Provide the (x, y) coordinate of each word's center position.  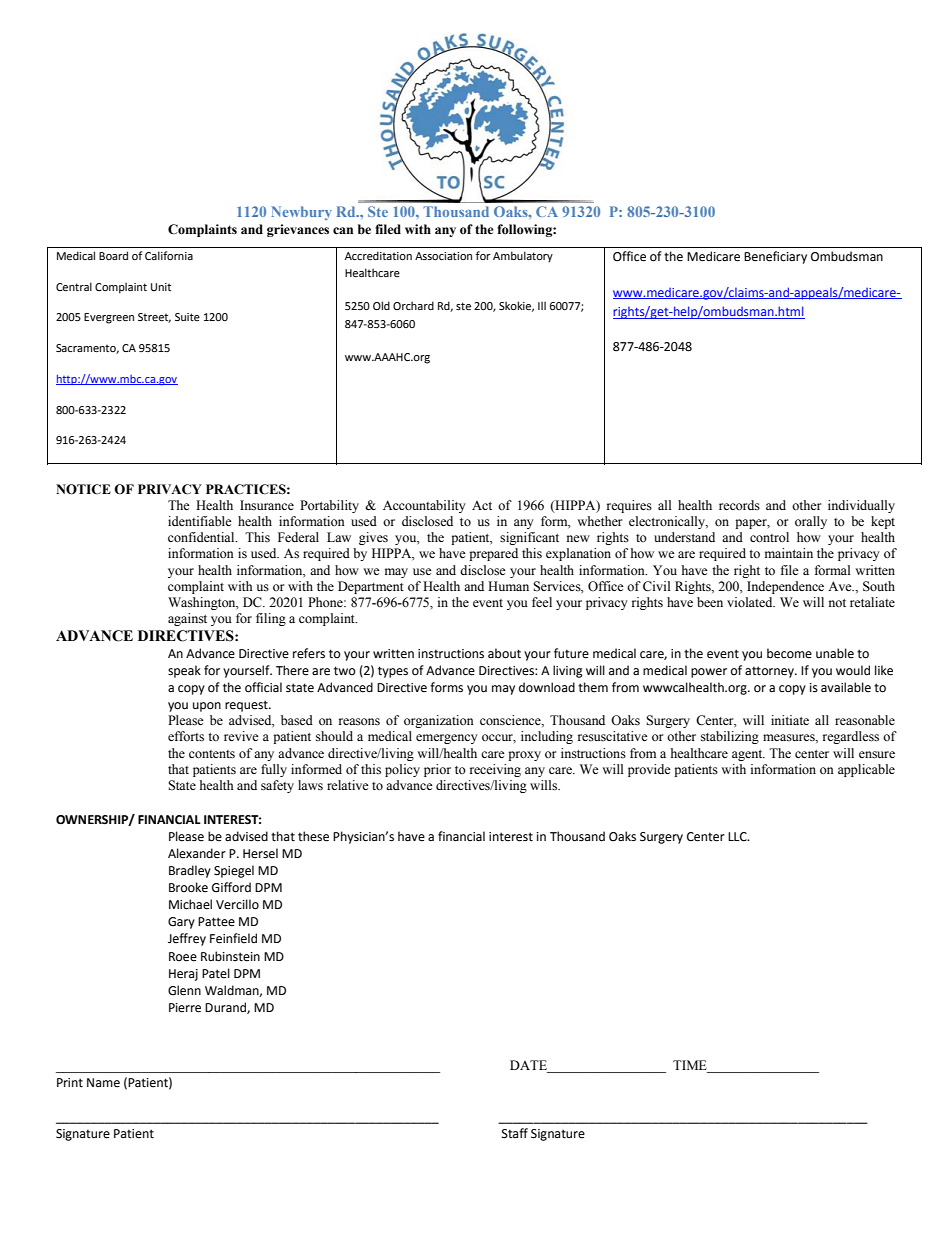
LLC (738, 837)
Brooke (188, 887)
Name (103, 1083)
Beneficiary (775, 257)
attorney (770, 672)
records (739, 505)
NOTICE (83, 489)
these (313, 836)
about (504, 653)
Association (443, 256)
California (169, 255)
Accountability (424, 506)
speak (184, 671)
